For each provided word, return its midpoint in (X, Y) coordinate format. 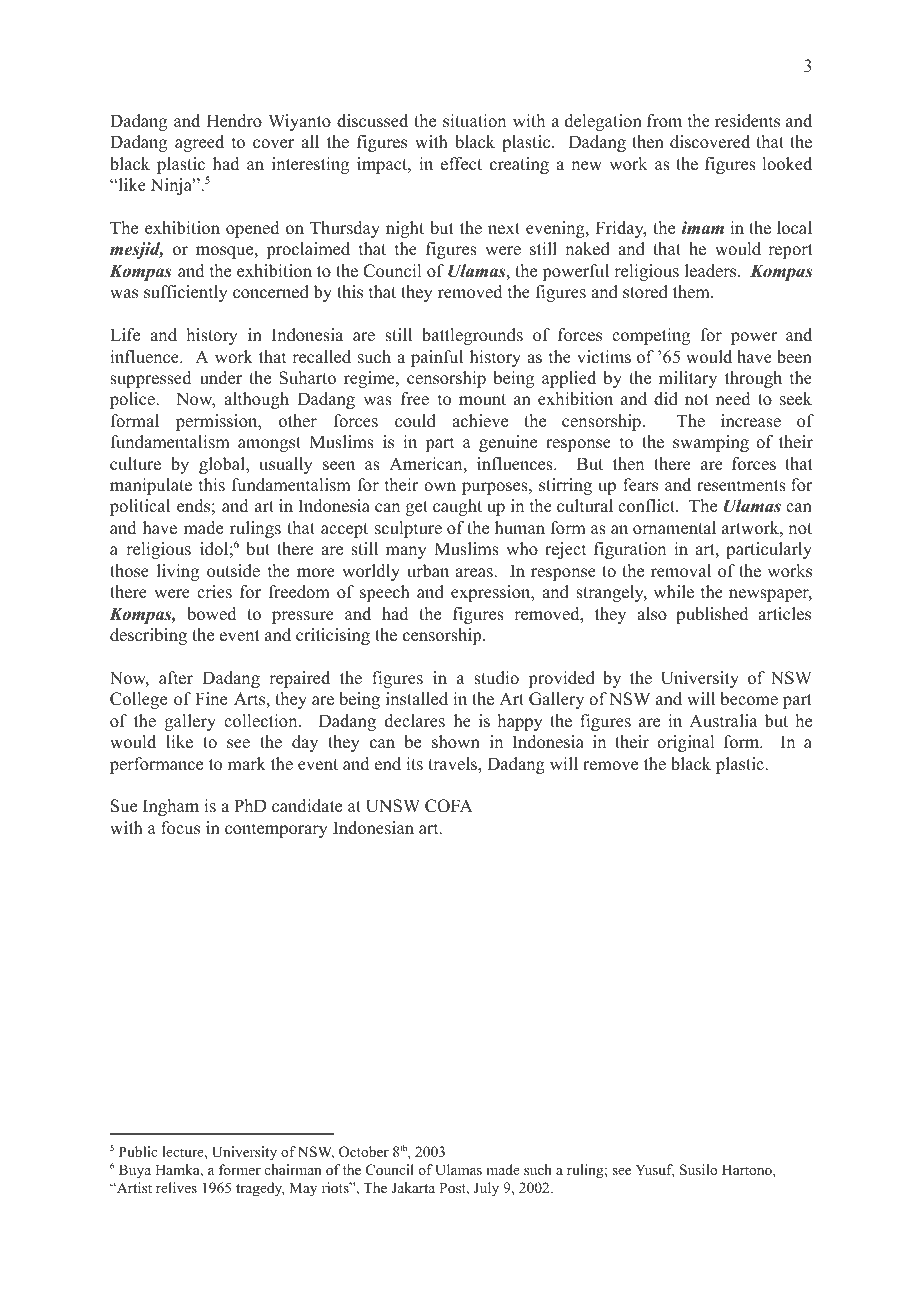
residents (747, 121)
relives (176, 1187)
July (486, 1189)
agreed (199, 143)
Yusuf (655, 1171)
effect (461, 164)
